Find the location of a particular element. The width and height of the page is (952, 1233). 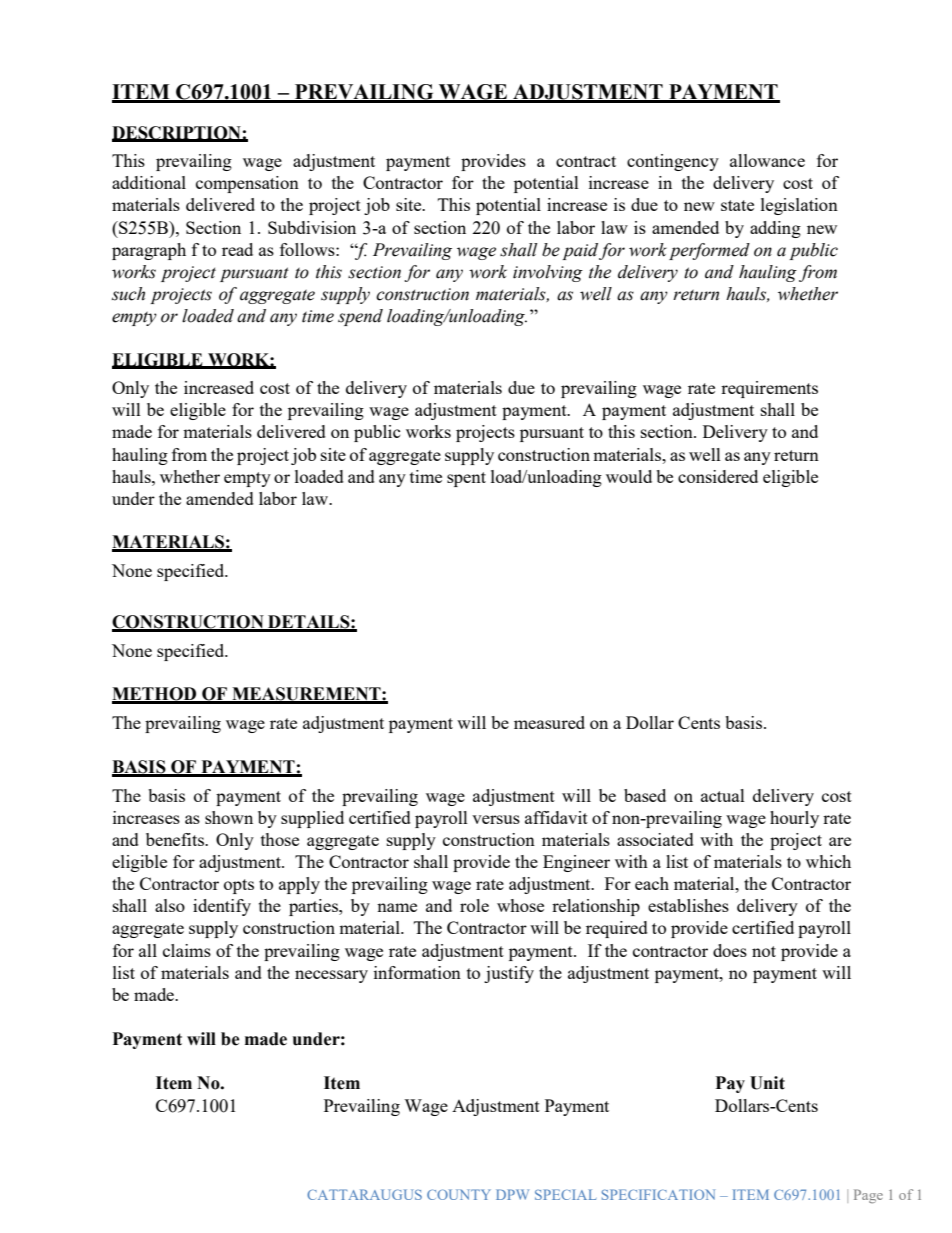

shown is located at coordinates (229, 817).
